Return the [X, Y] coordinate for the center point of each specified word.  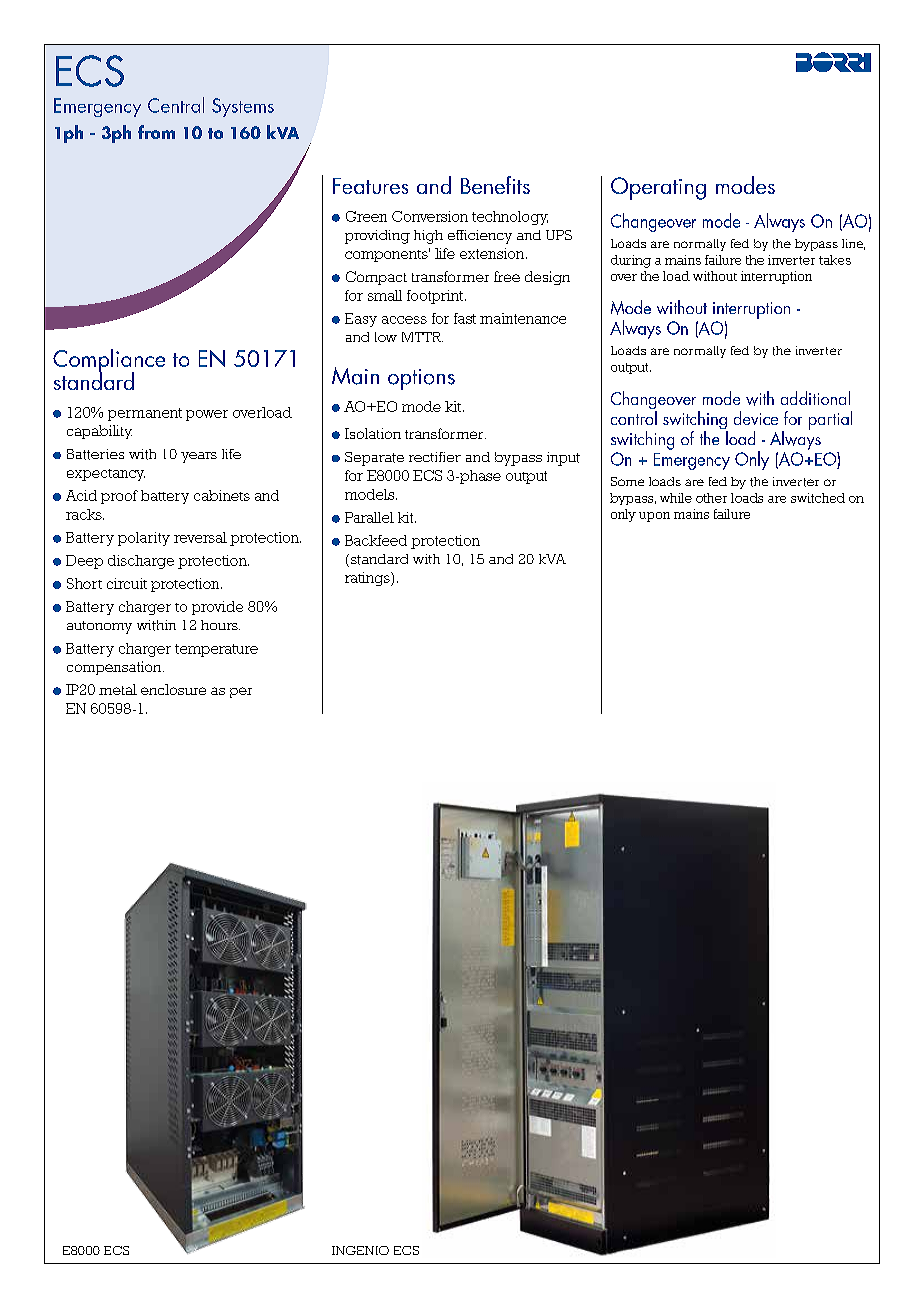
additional [815, 398]
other [711, 498]
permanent [145, 414]
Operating [658, 188]
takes [835, 260]
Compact [376, 278]
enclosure [173, 689]
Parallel [369, 517]
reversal [200, 537]
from [156, 132]
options [421, 379]
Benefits [495, 185]
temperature [216, 650]
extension [493, 253]
